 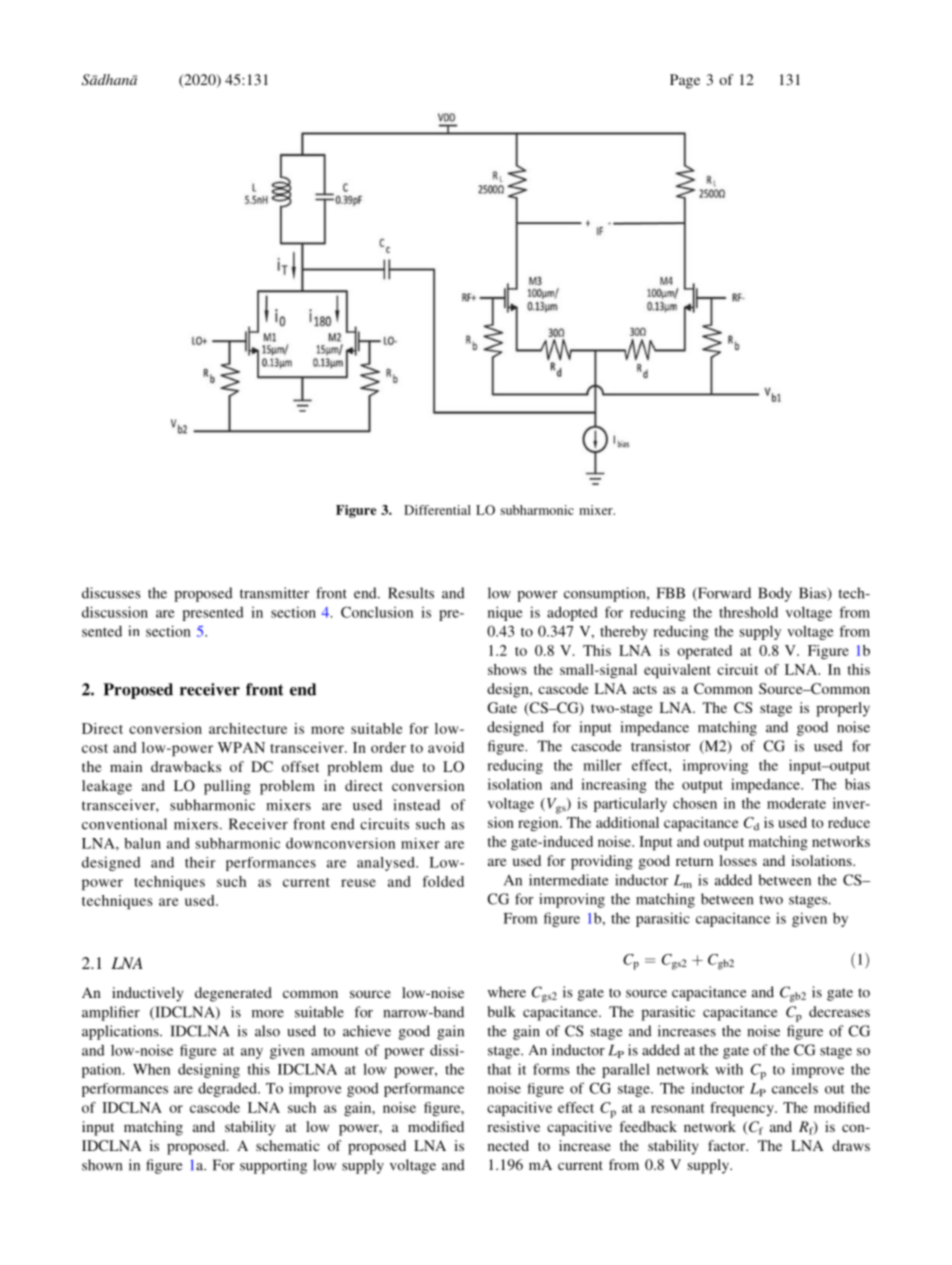 I want to click on Results, so click(x=411, y=593).
